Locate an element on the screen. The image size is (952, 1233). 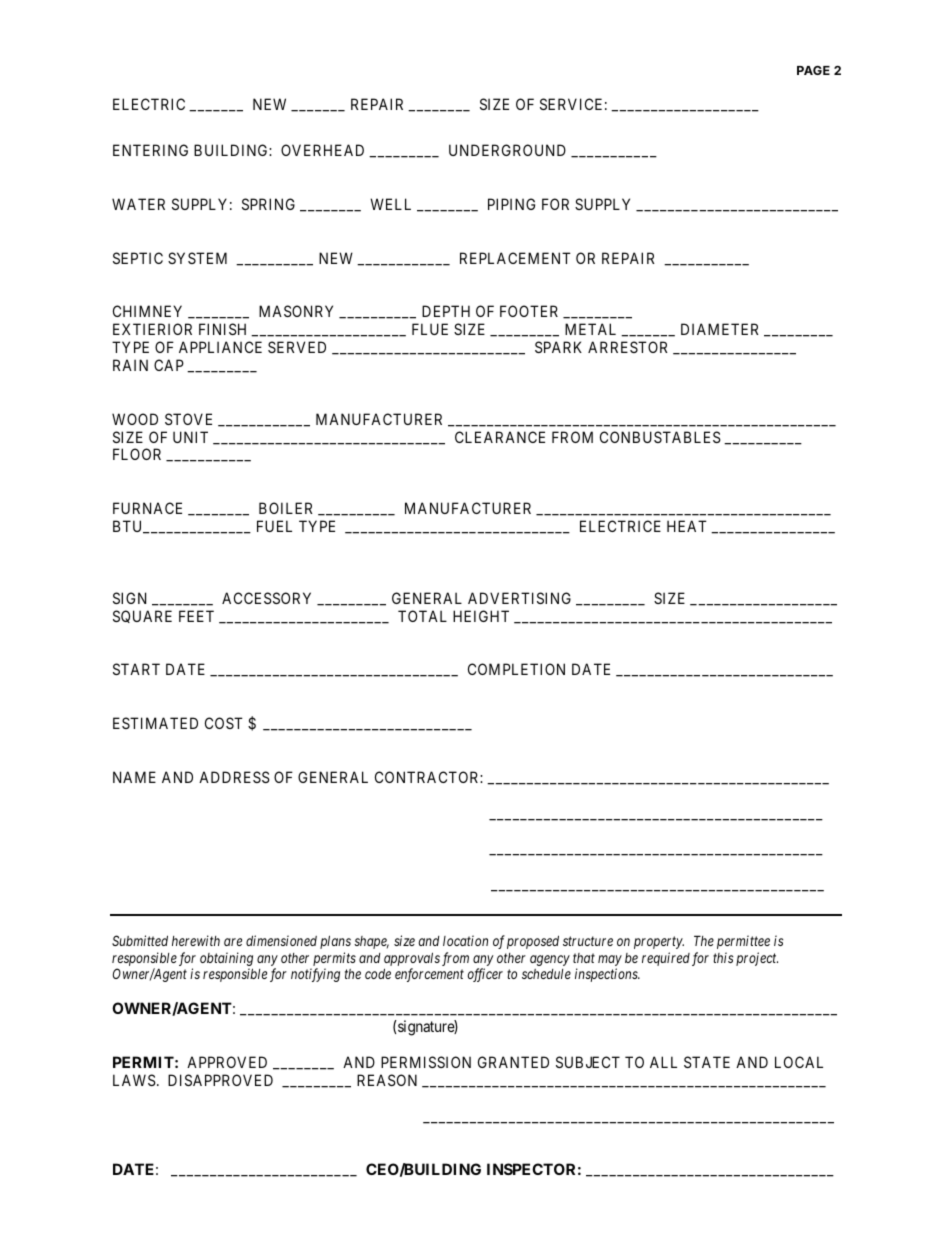
PAGE is located at coordinates (813, 70).
